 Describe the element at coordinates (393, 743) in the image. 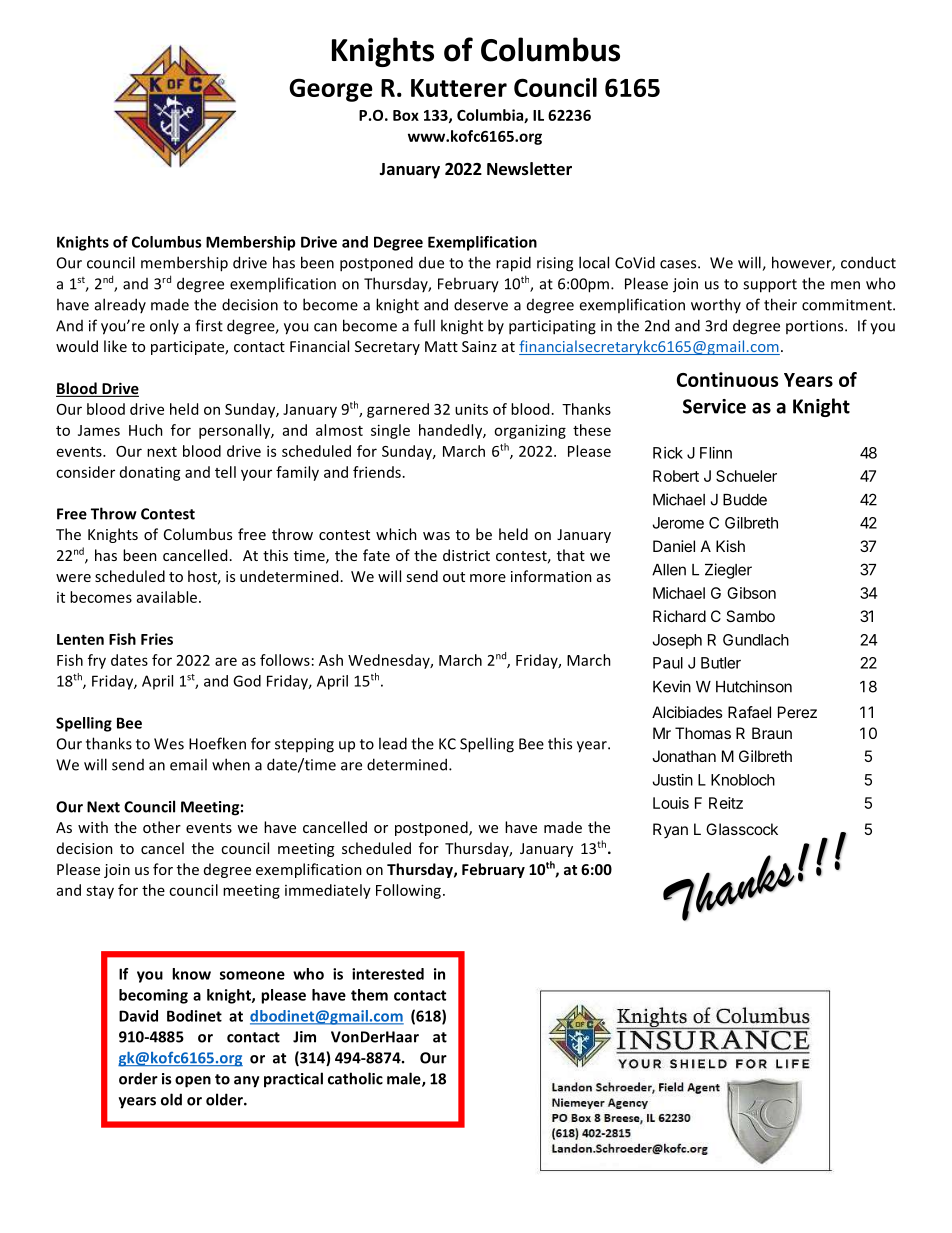

I see `lead` at that location.
